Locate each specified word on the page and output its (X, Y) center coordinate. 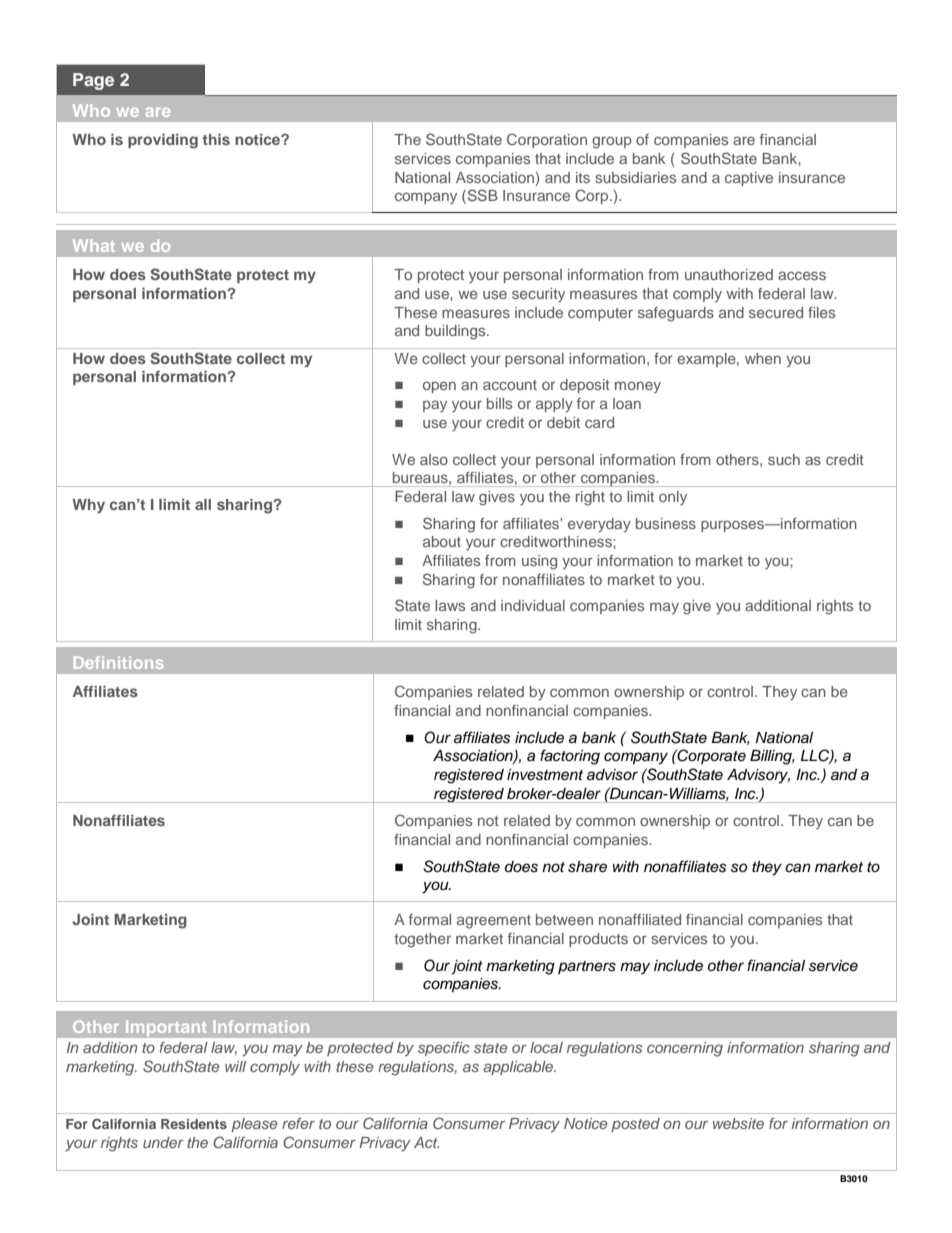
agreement (494, 922)
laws (450, 605)
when (763, 358)
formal (430, 919)
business (666, 523)
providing (163, 141)
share (587, 867)
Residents (194, 1124)
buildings (456, 332)
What (94, 245)
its (583, 177)
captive (749, 179)
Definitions (119, 662)
